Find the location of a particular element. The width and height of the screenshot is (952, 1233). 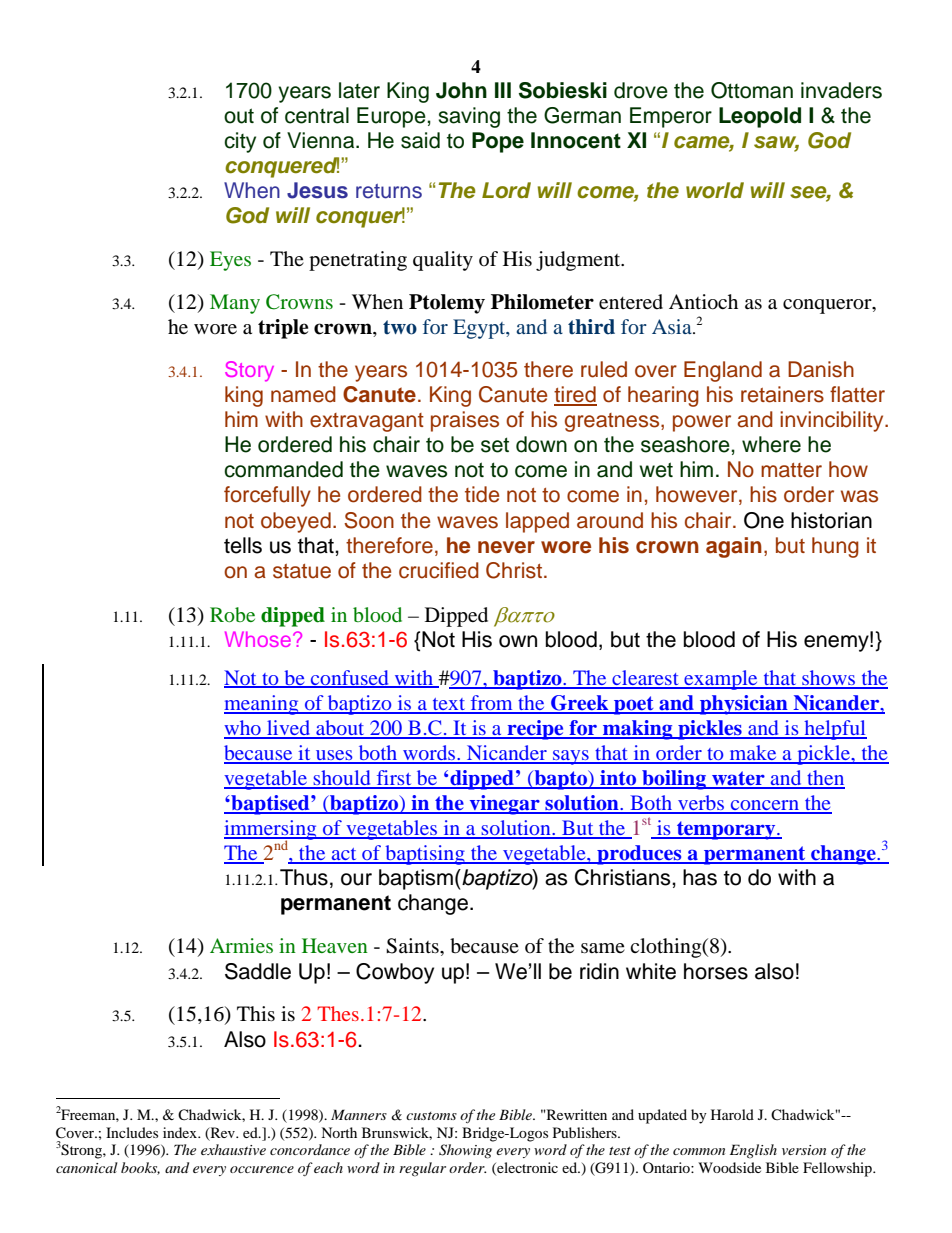

index is located at coordinates (181, 1132).
